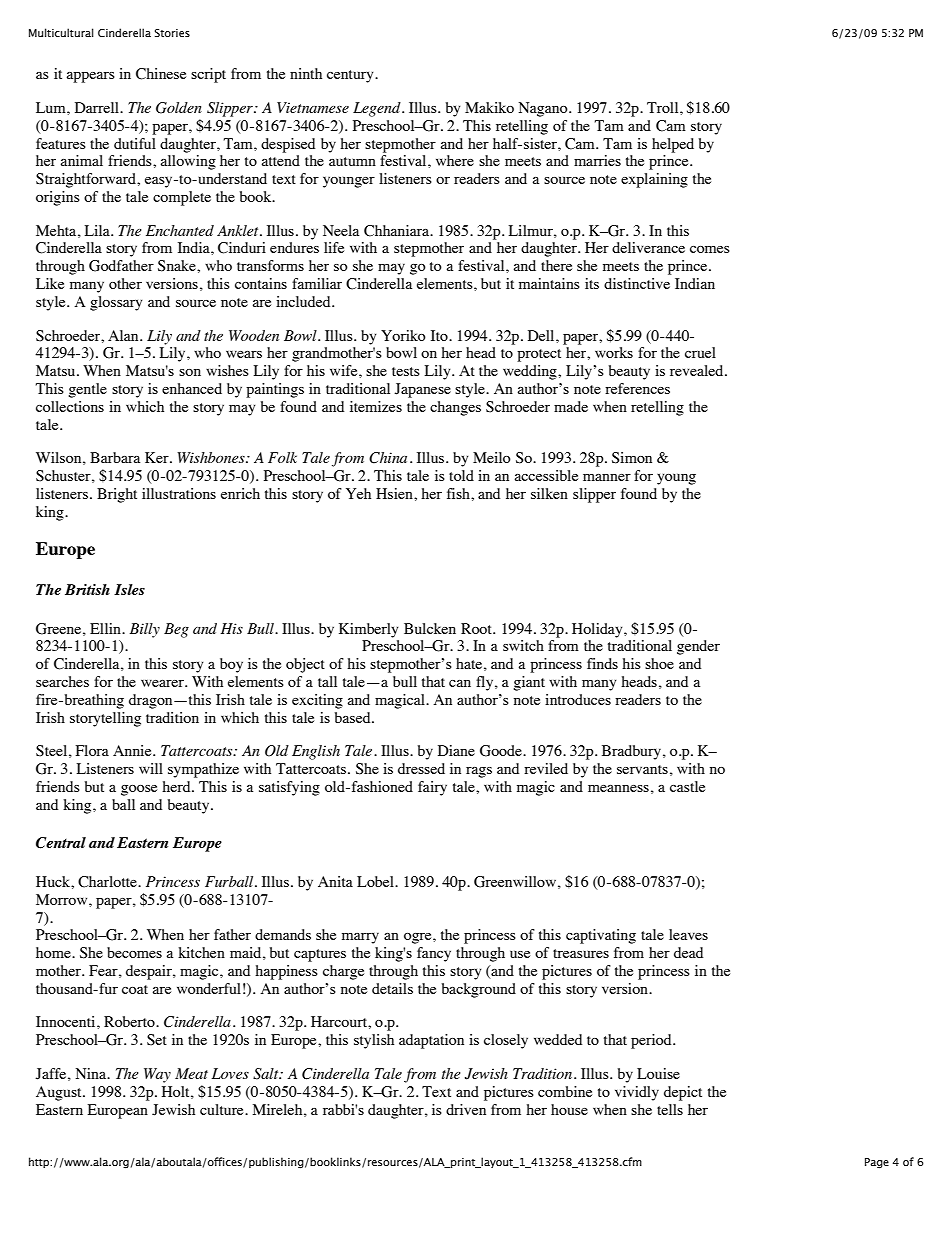  I want to click on Ker, so click(158, 457).
